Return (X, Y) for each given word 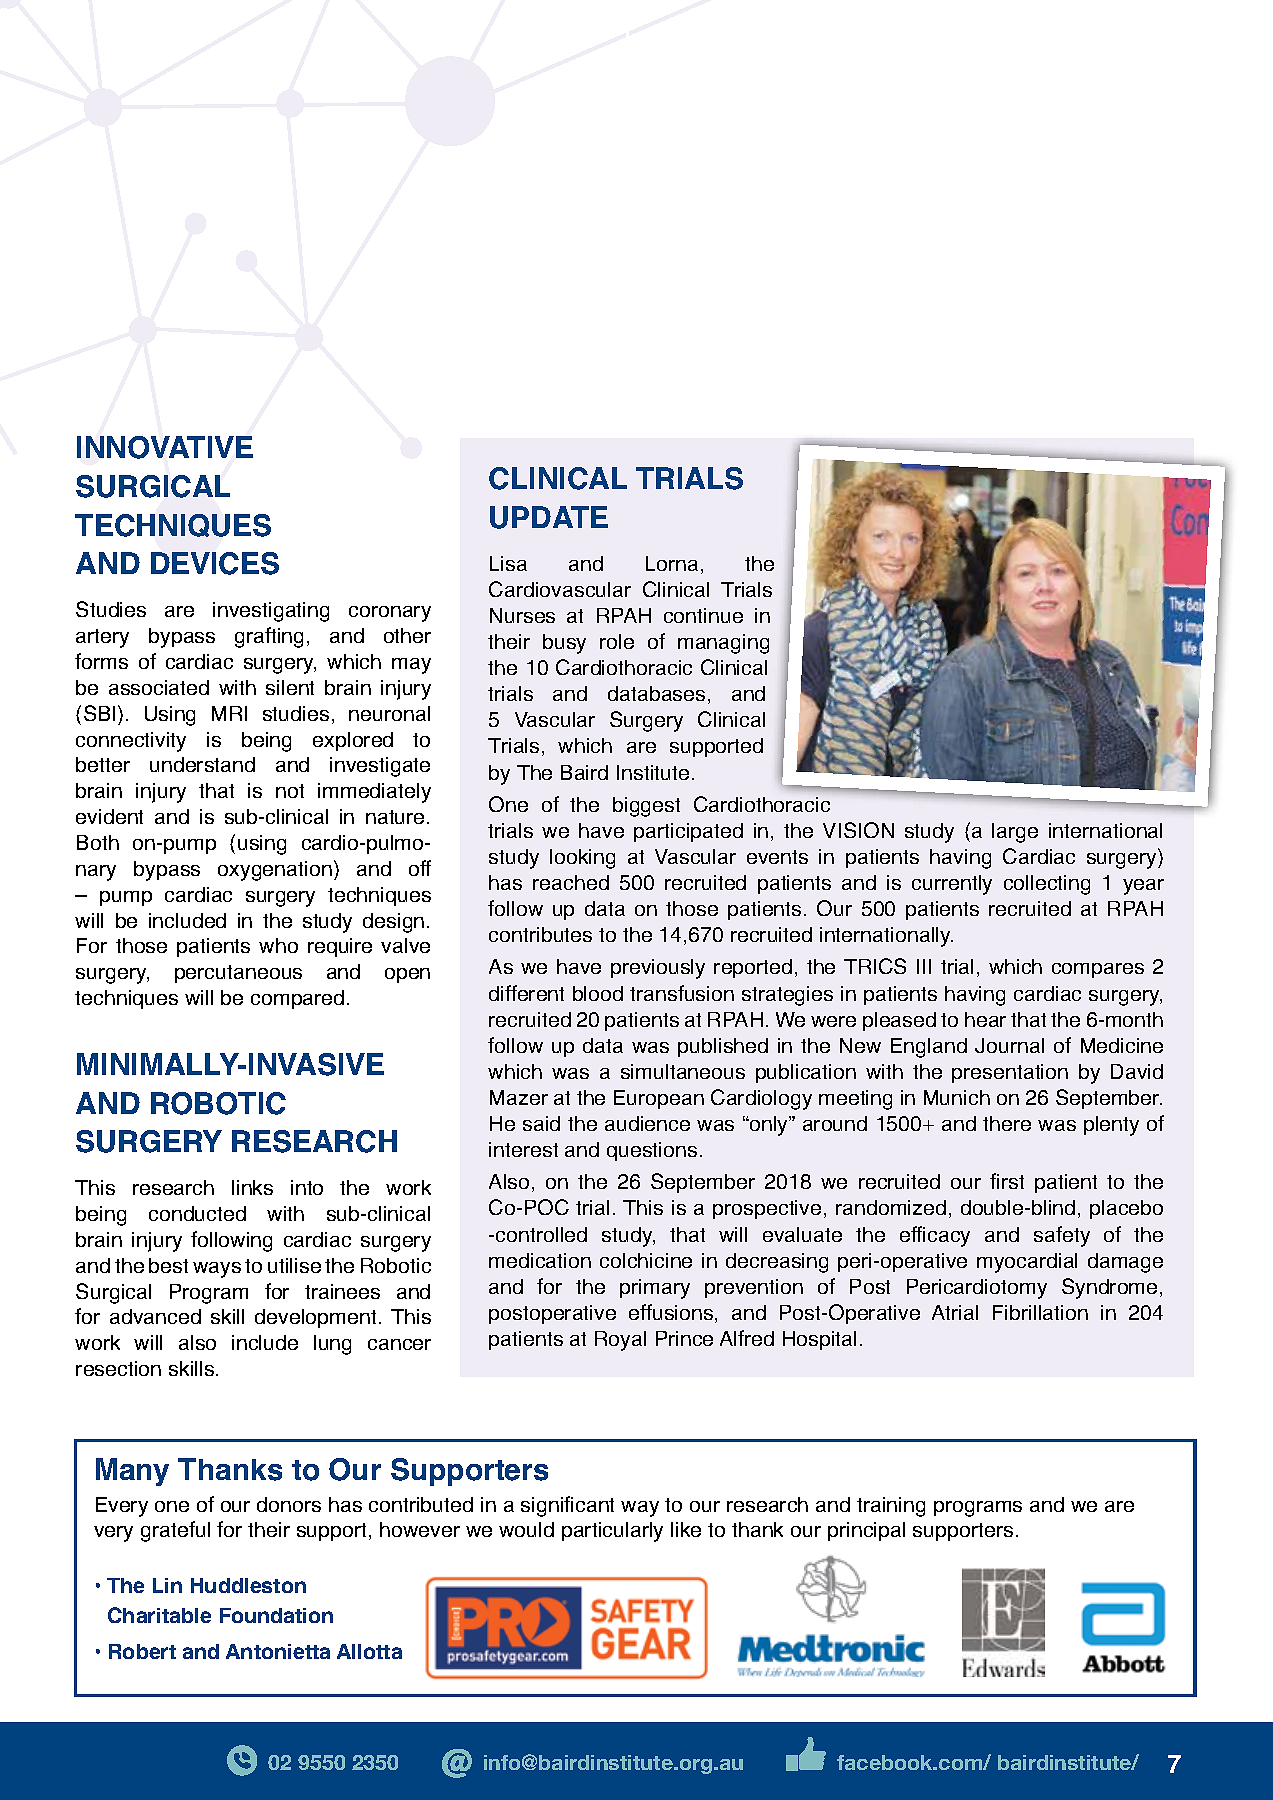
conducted (197, 1213)
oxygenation (275, 871)
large (1015, 833)
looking (582, 859)
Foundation (276, 1615)
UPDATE (549, 517)
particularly (612, 1532)
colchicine (646, 1260)
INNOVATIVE (165, 447)
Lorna (672, 563)
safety (1062, 1236)
